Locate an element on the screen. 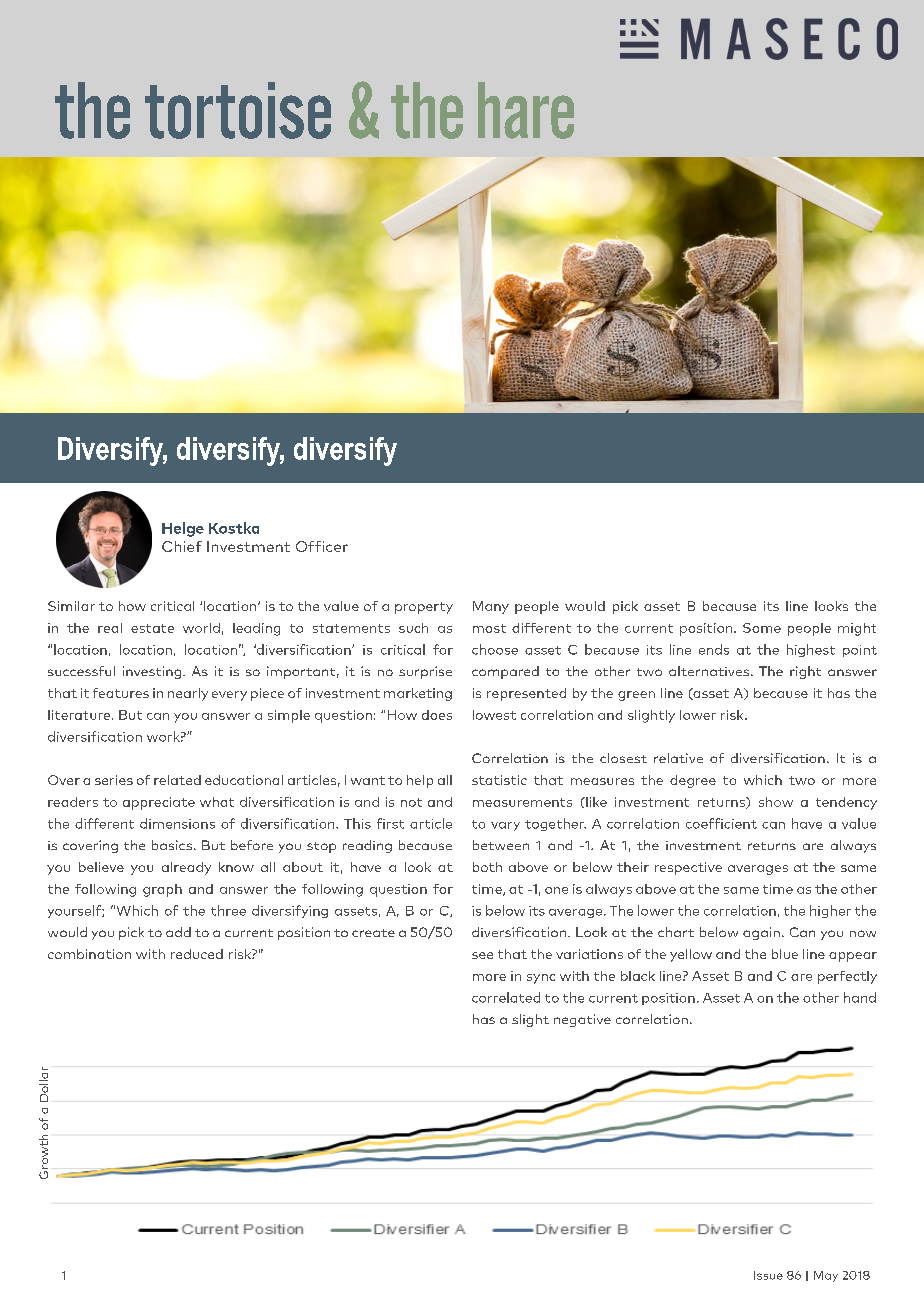 The height and width of the screenshot is (1308, 924). May is located at coordinates (826, 1276).
